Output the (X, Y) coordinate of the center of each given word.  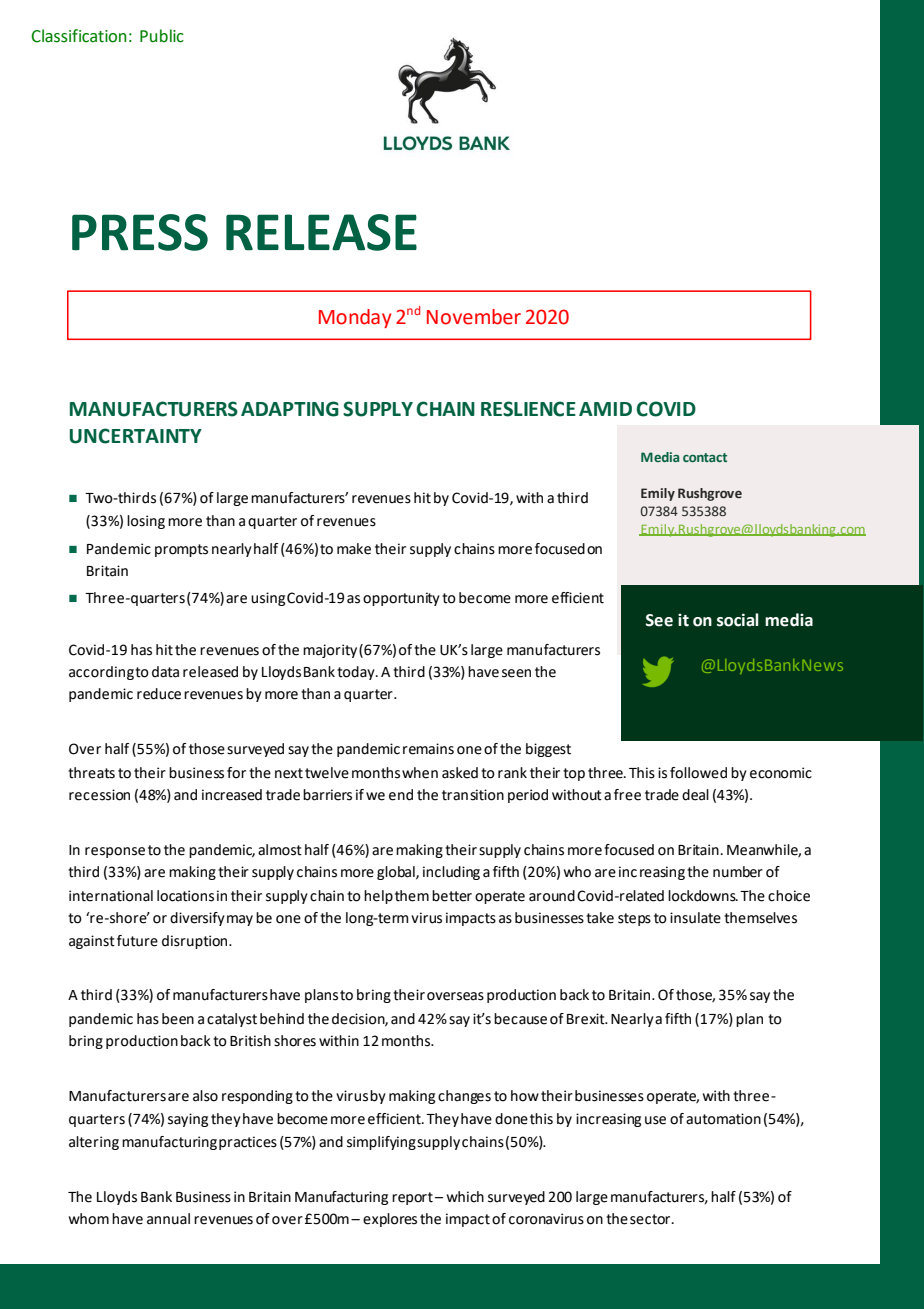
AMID (605, 409)
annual (168, 1219)
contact (705, 457)
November (474, 317)
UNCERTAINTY (135, 436)
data (165, 672)
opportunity (401, 599)
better (452, 896)
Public (162, 36)
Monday (355, 318)
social (738, 620)
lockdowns (703, 896)
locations (185, 896)
